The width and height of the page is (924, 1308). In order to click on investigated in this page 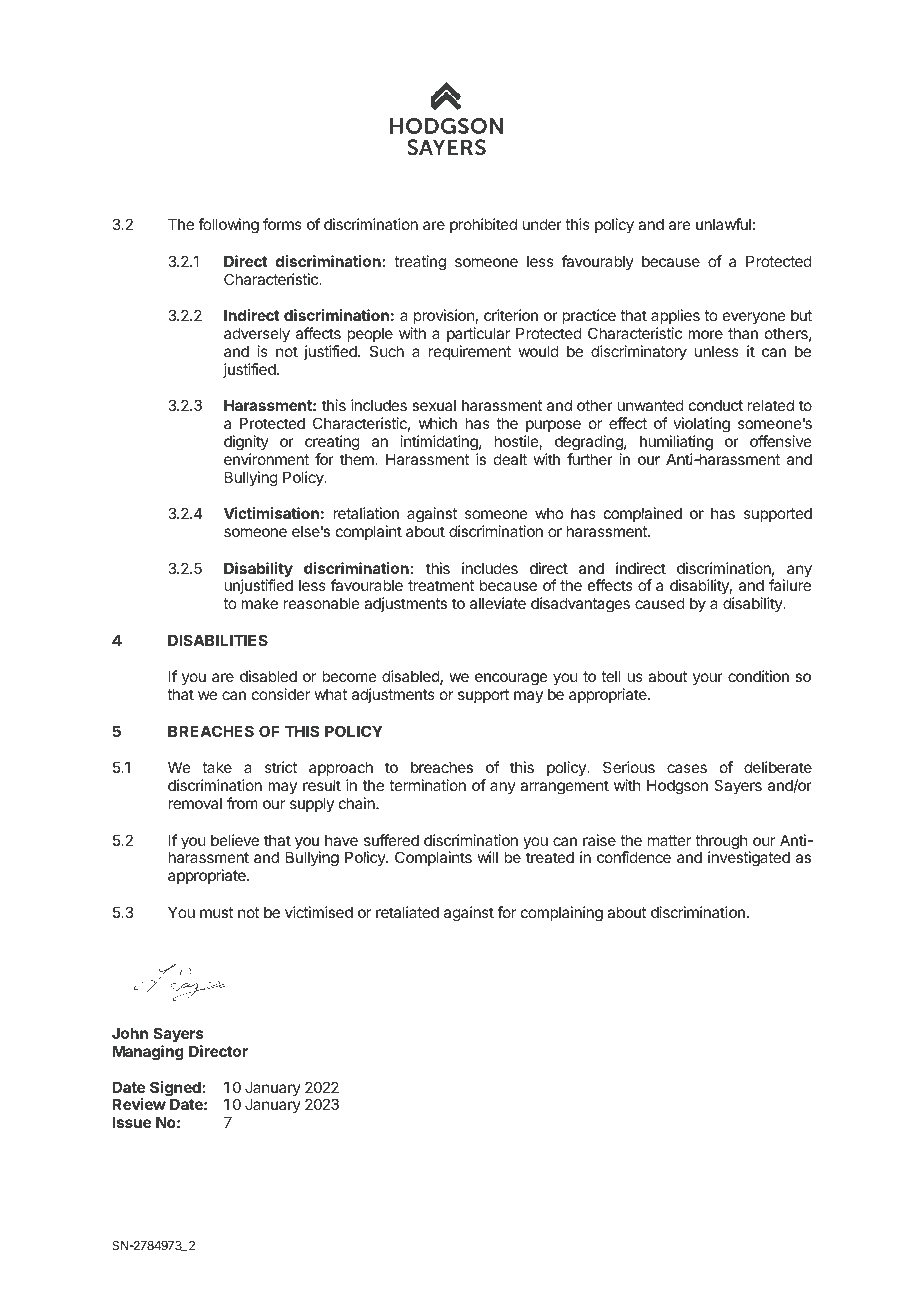, I will do `click(749, 859)`.
